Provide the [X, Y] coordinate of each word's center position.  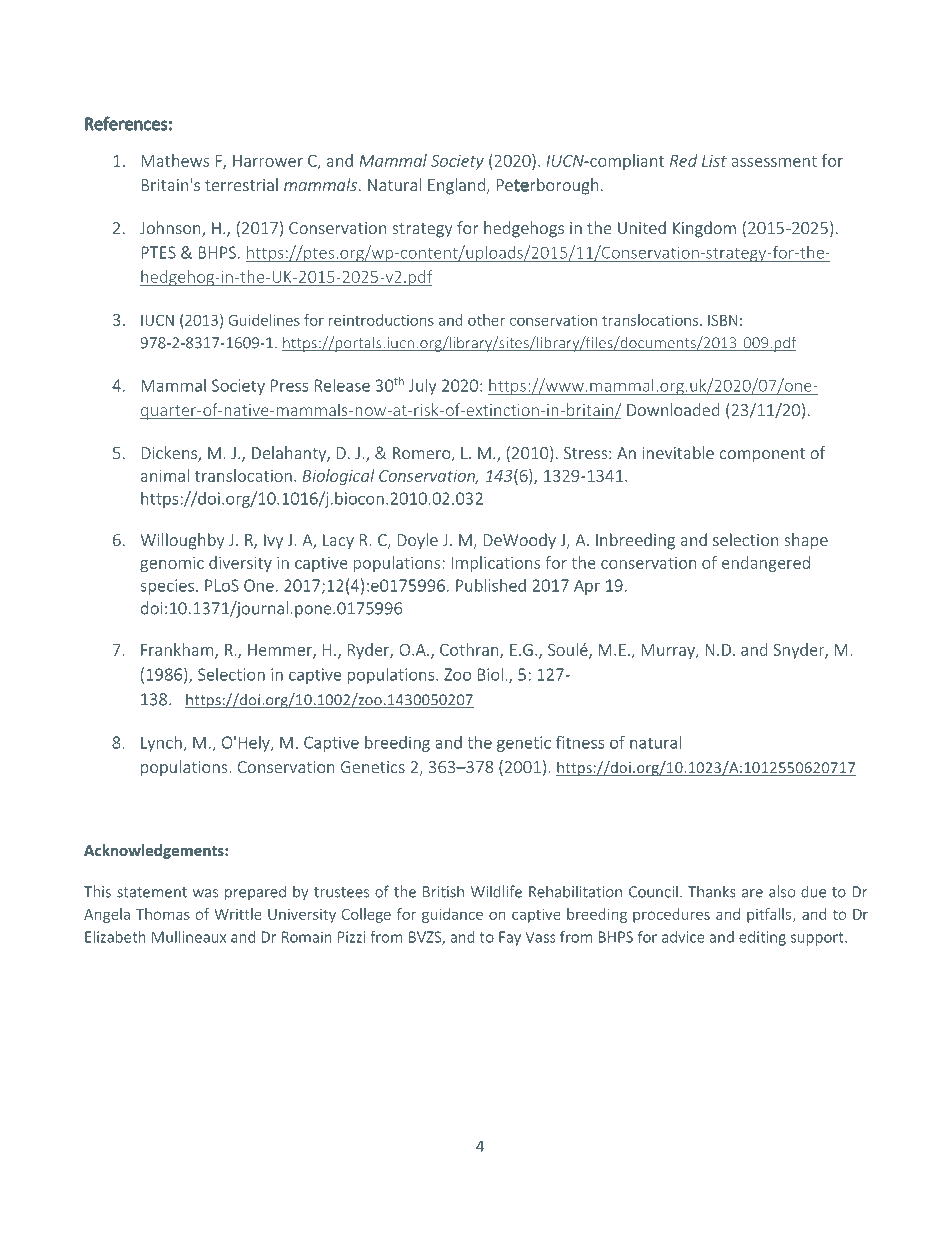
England [456, 186]
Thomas [163, 914]
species [167, 587]
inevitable [678, 452]
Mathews [175, 160]
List [714, 161]
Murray [669, 651]
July [423, 387]
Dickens [170, 454]
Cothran [470, 650]
